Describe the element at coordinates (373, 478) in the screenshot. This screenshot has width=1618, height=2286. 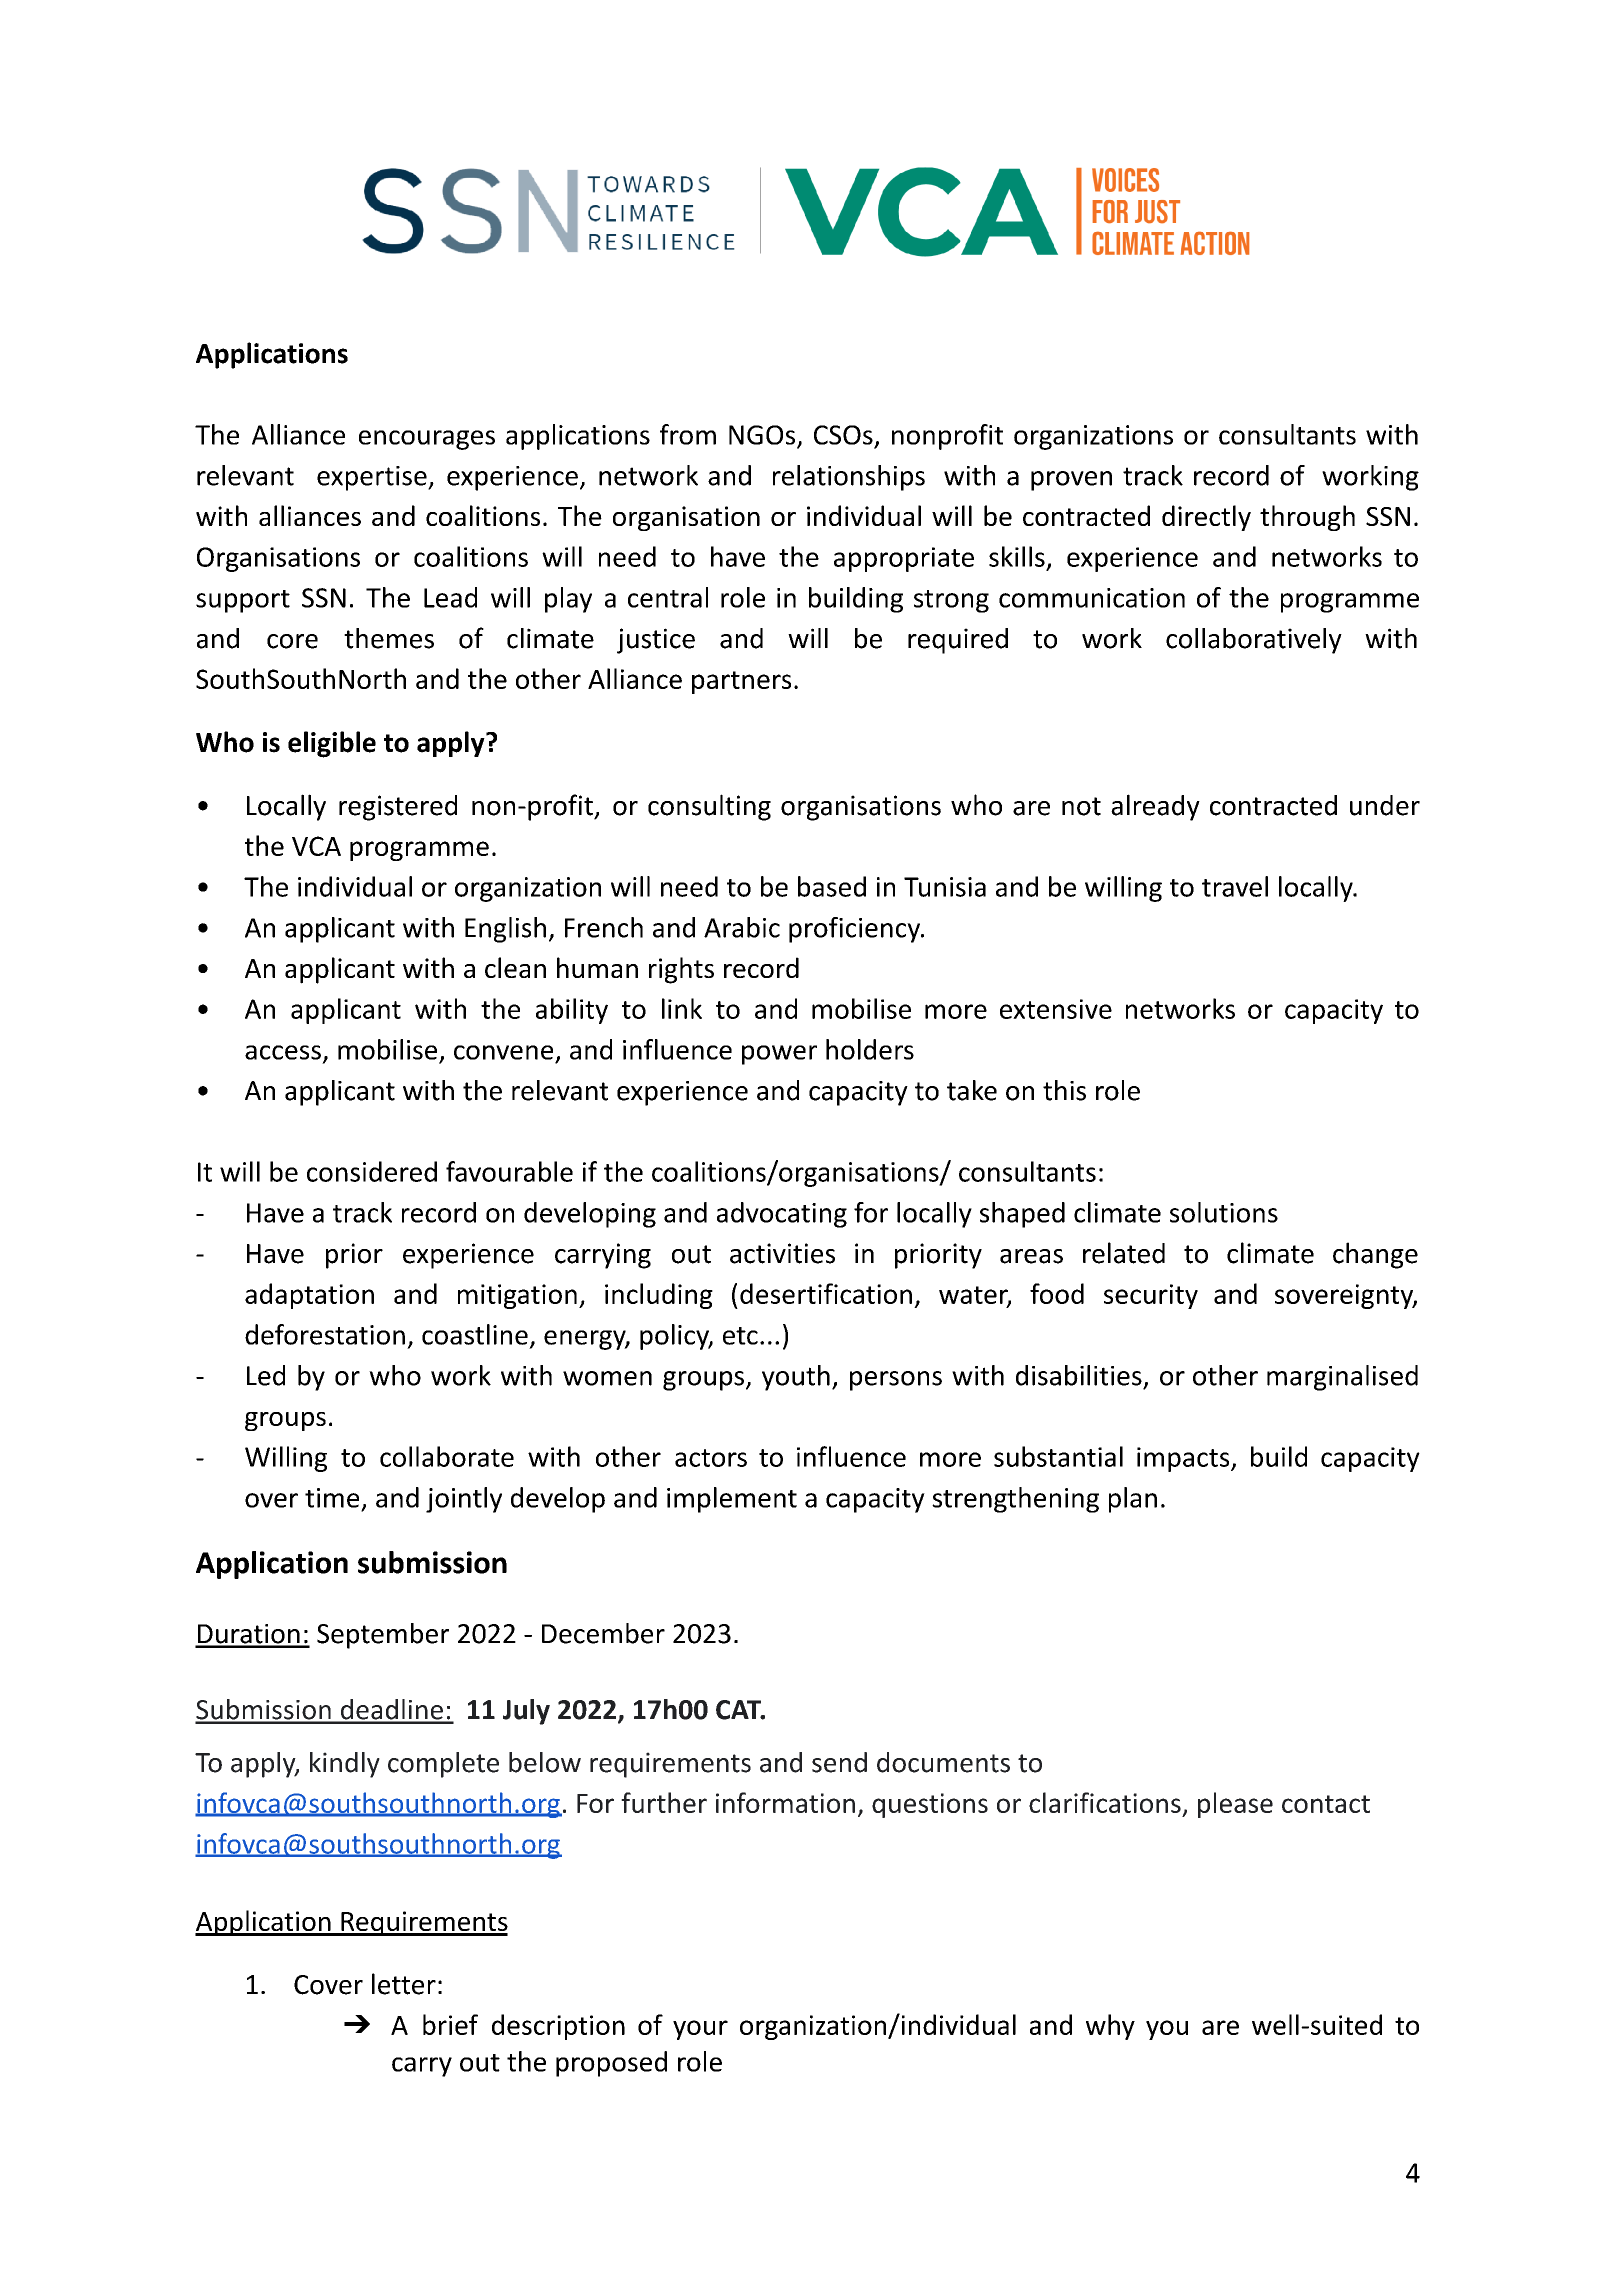
I see `expertise` at that location.
